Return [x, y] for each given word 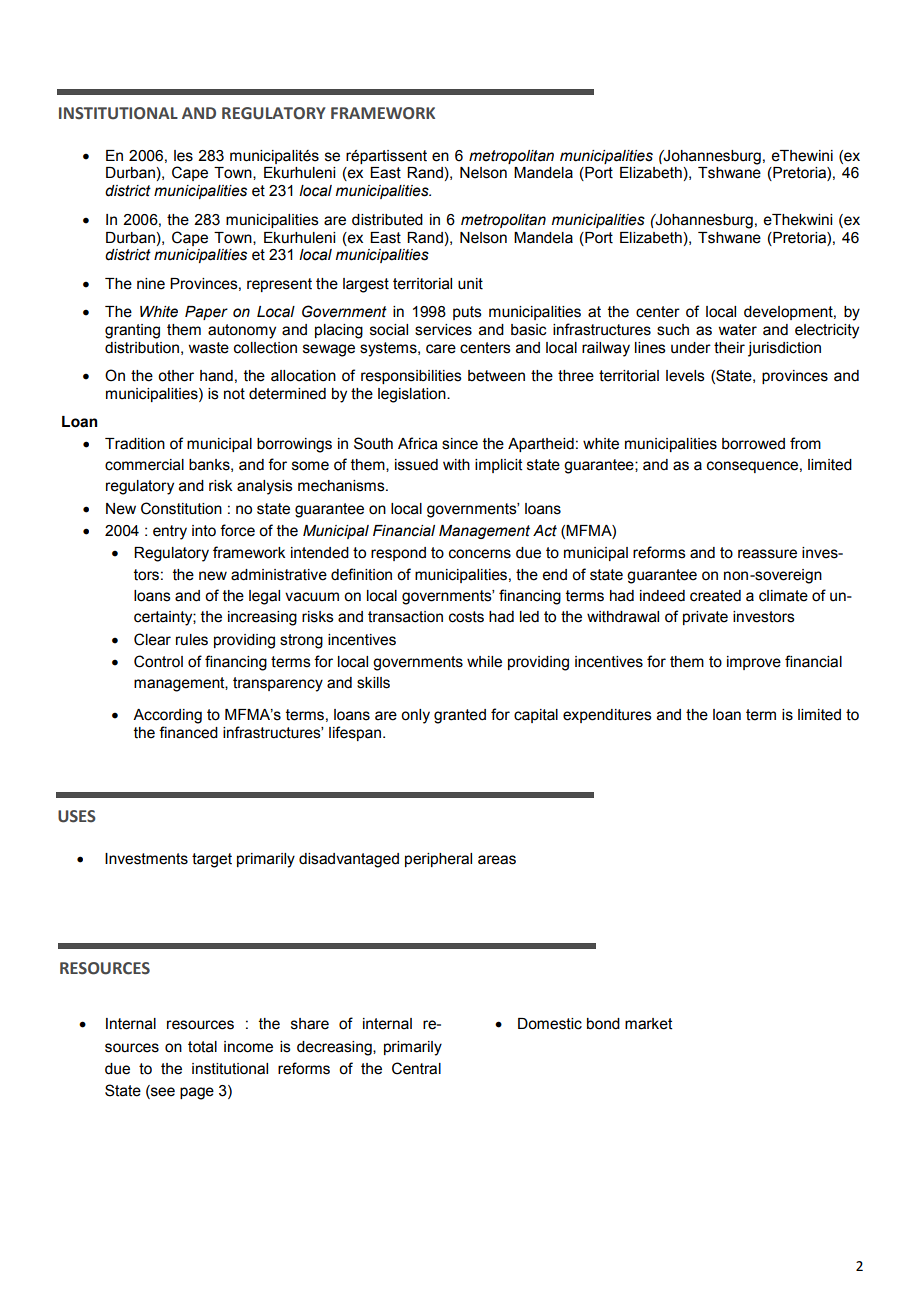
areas [497, 860]
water [737, 330]
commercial [144, 465]
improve [754, 663]
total [202, 1047]
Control [158, 661]
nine [151, 284]
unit [470, 284]
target [212, 860]
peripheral [438, 860]
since [460, 444]
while [484, 662]
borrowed [753, 444]
